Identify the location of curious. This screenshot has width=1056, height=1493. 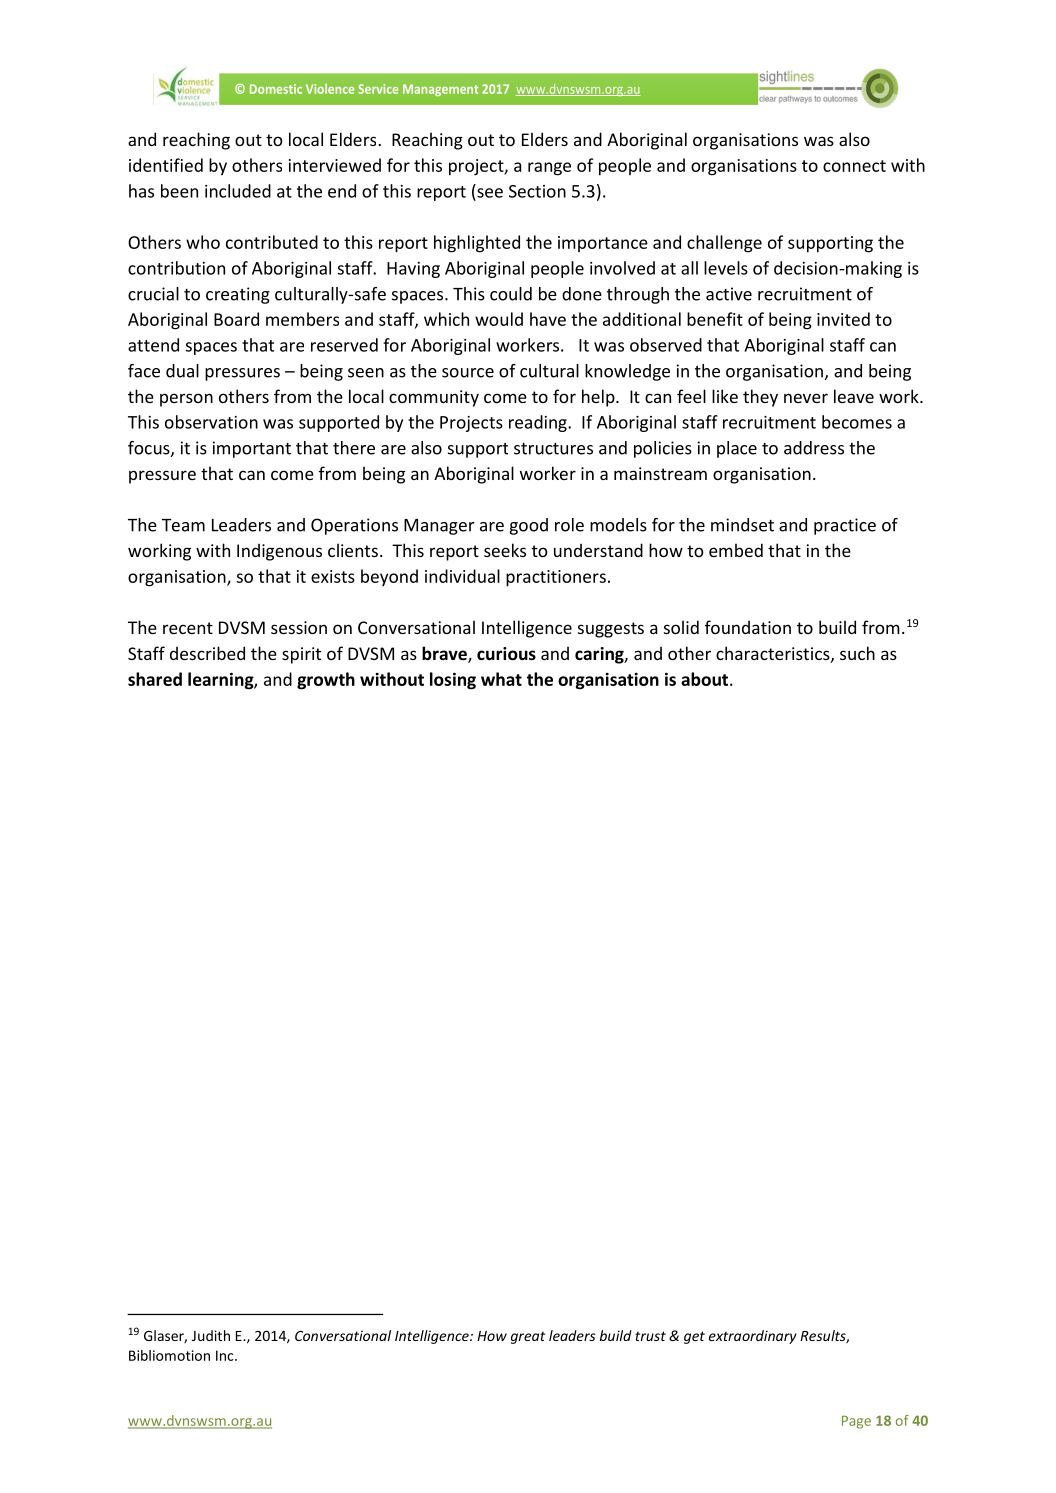
(506, 654).
